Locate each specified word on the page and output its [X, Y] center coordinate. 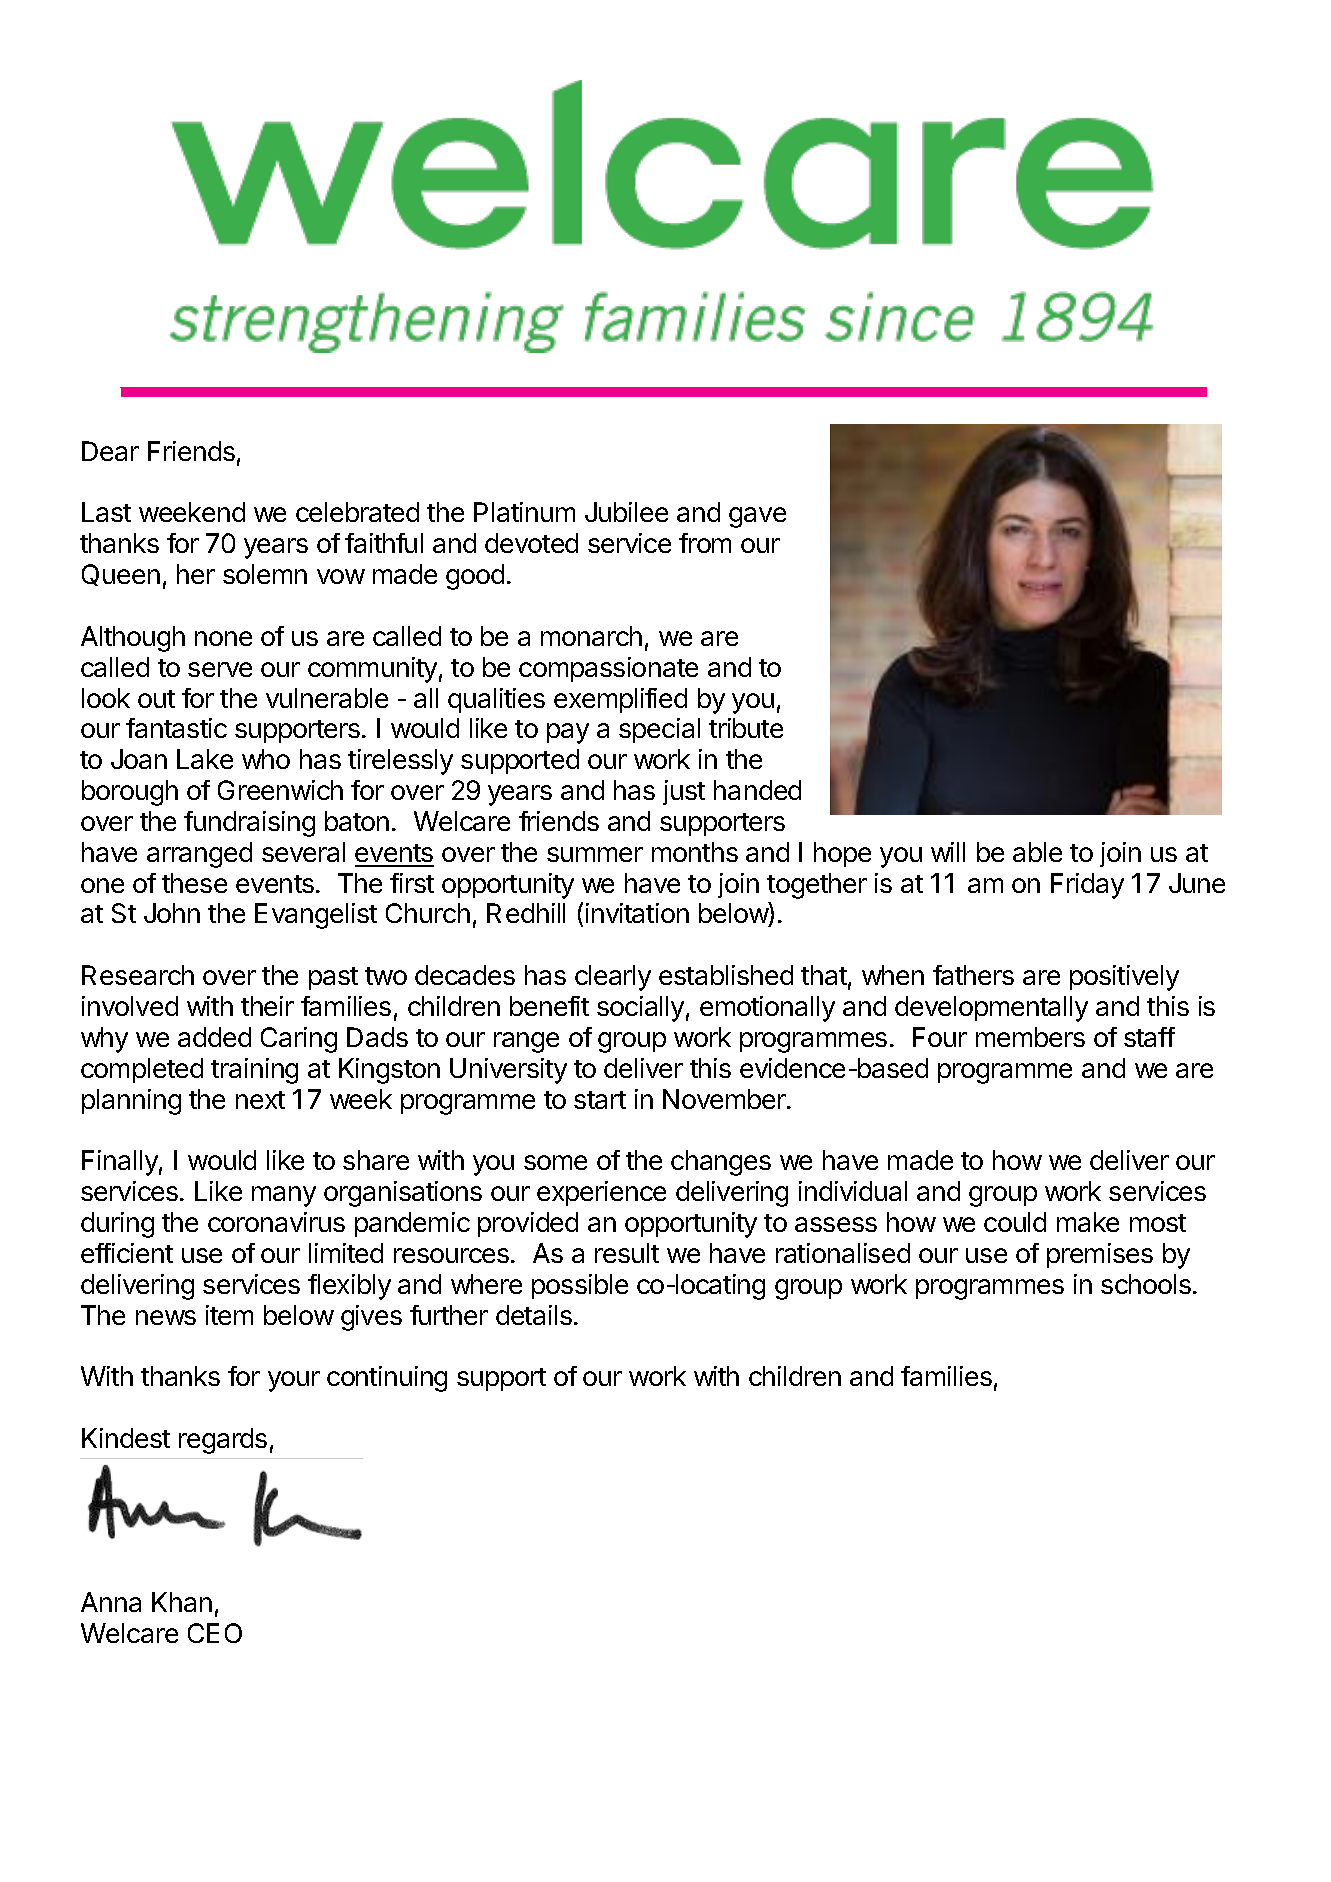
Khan [182, 1602]
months [695, 852]
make [1088, 1222]
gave [757, 517]
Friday [1087, 886]
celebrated [357, 512]
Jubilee [626, 512]
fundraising [249, 824]
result [627, 1253]
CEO [215, 1633]
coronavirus [276, 1222]
